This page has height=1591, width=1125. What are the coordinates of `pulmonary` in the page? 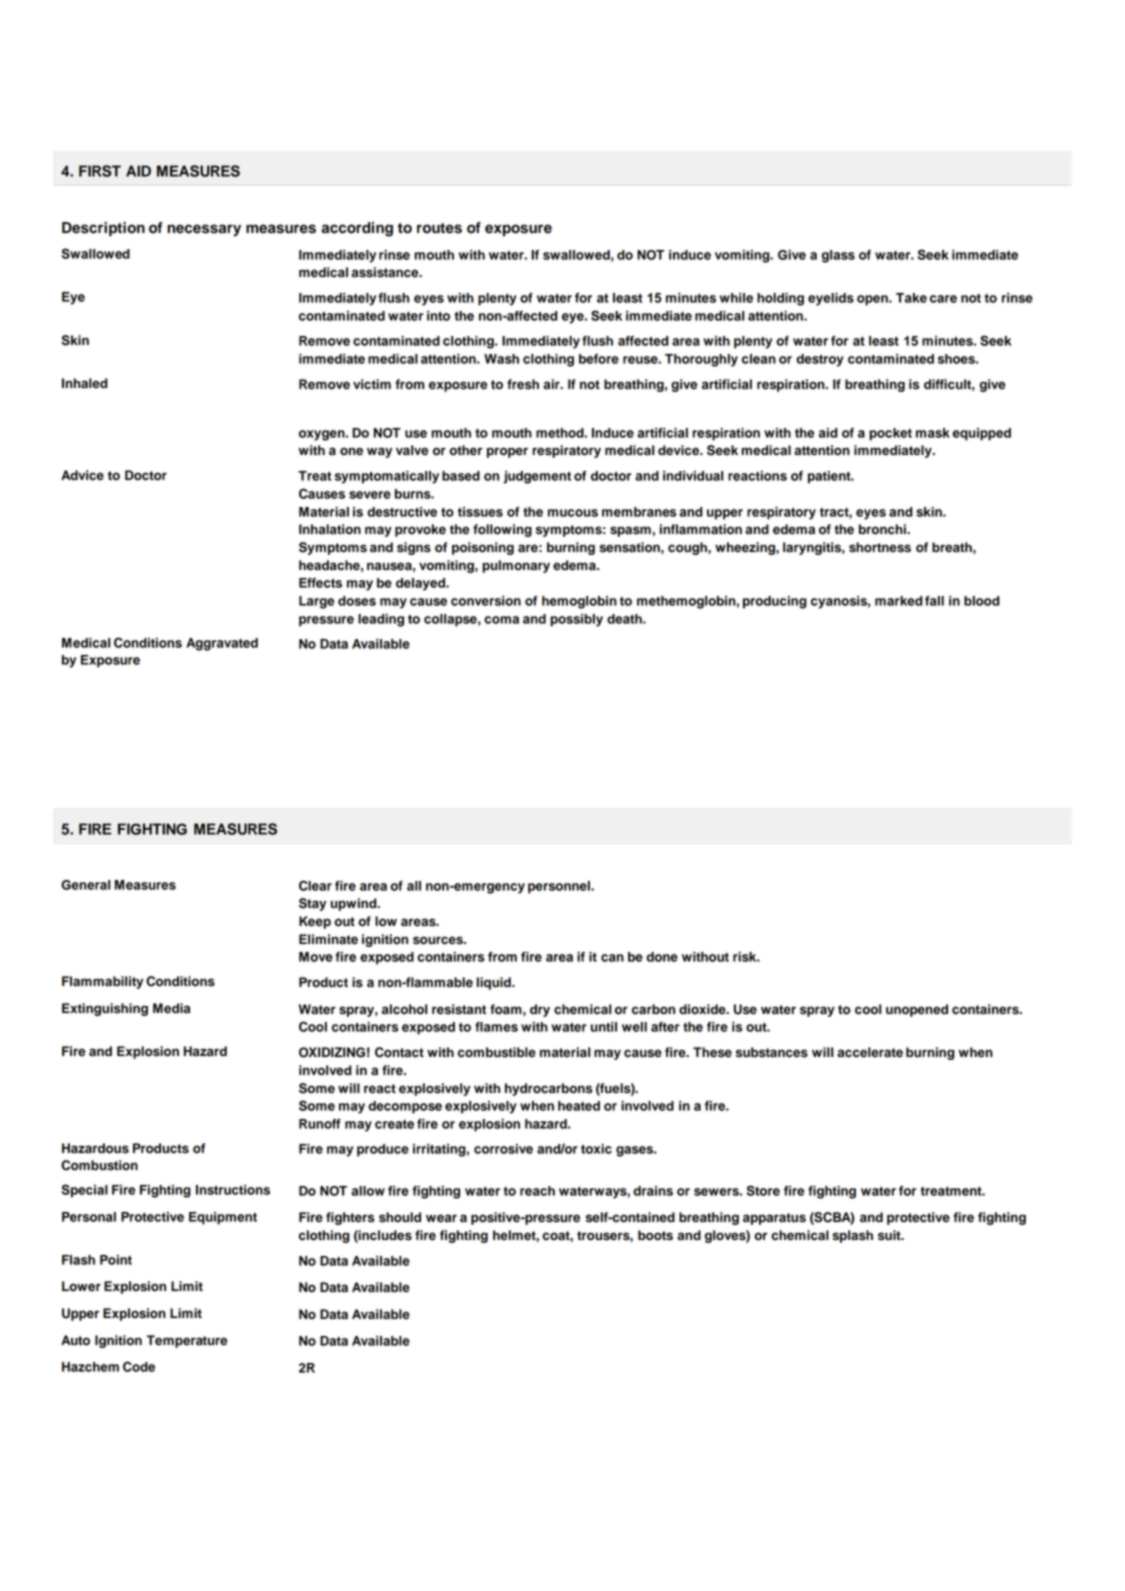 It's located at (516, 566).
